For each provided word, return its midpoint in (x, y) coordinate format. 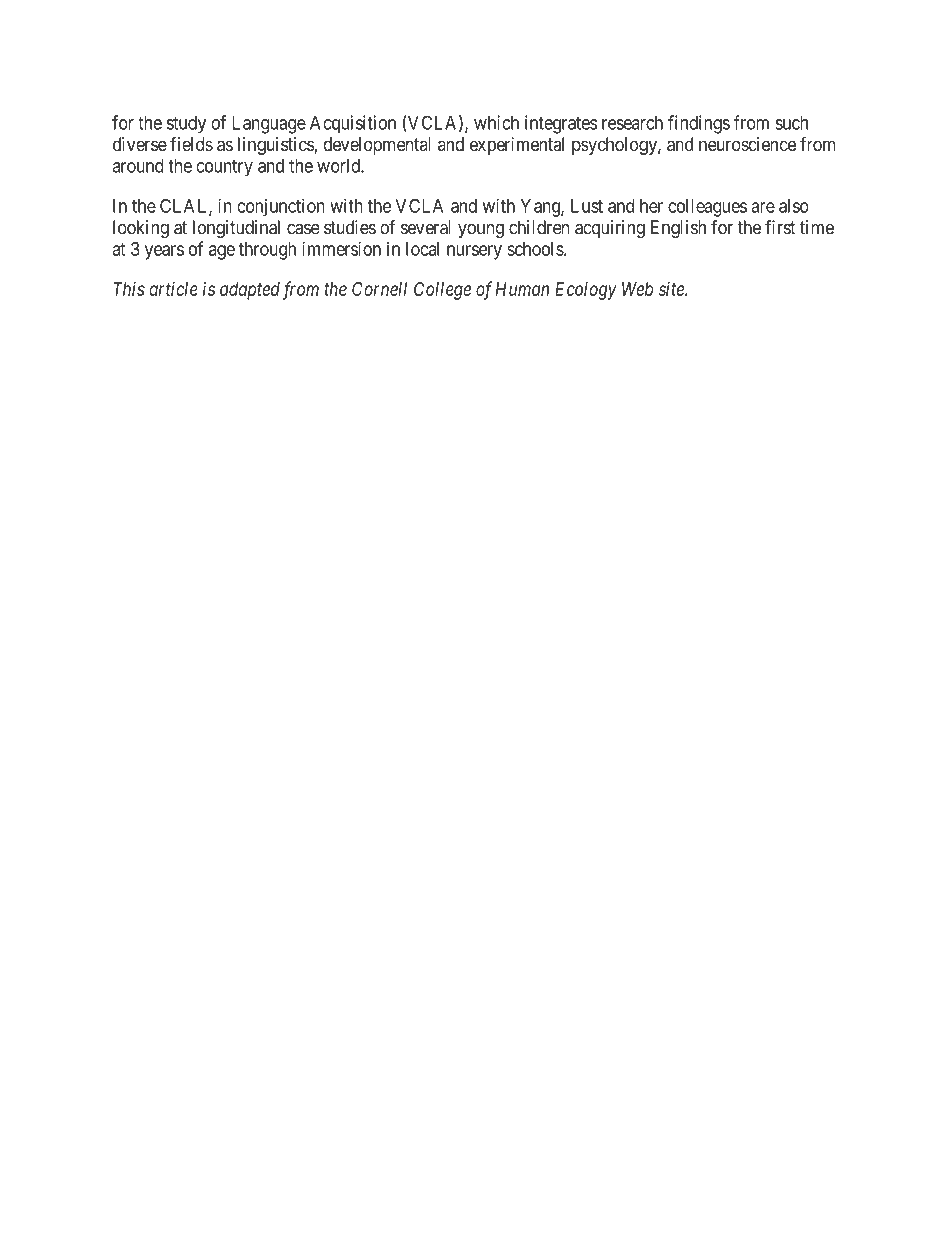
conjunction (281, 207)
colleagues (707, 208)
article (173, 289)
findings (699, 124)
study (186, 125)
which (496, 122)
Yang (541, 208)
